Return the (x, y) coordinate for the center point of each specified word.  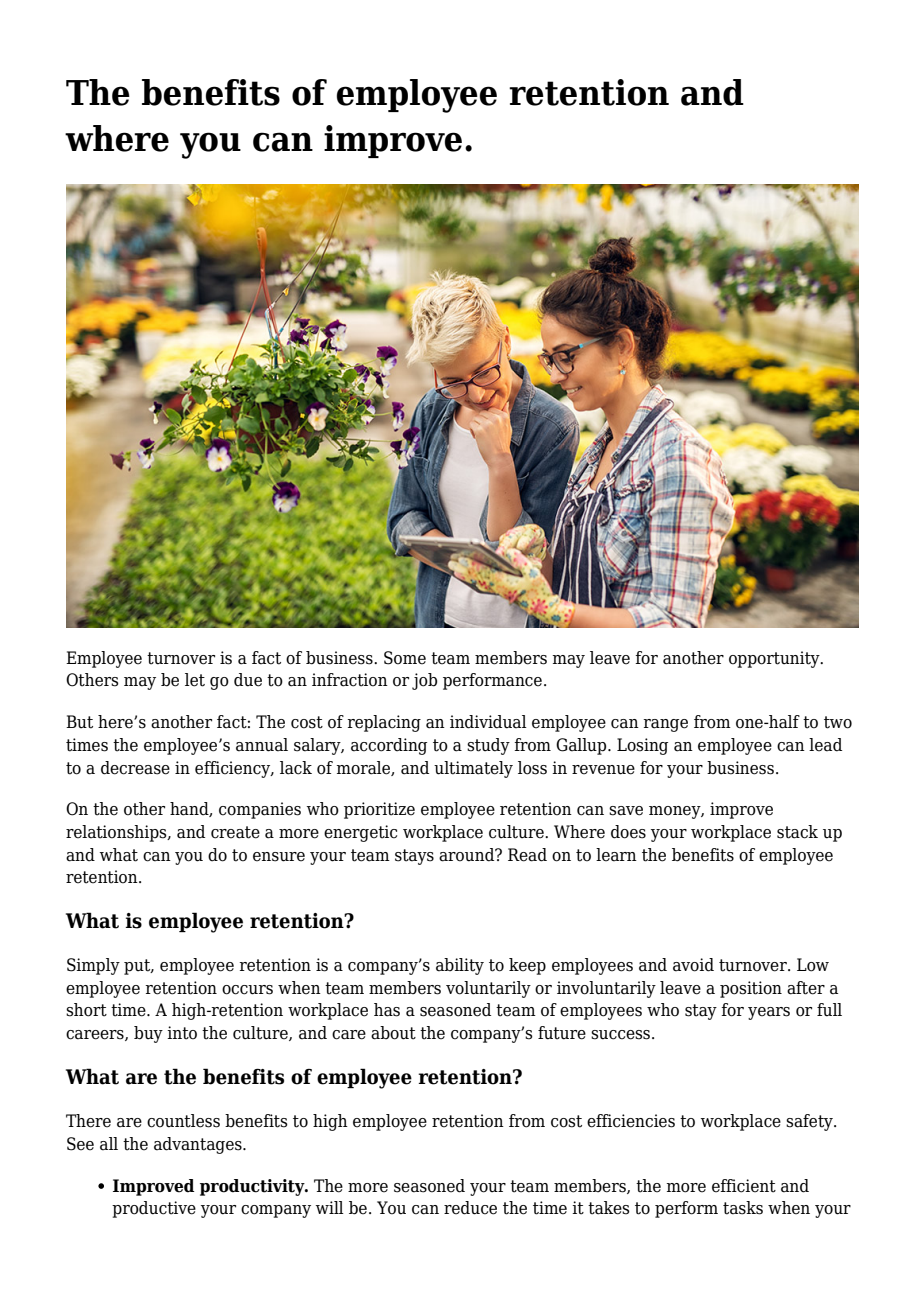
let (195, 680)
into (182, 1033)
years (769, 1013)
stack (797, 832)
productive (154, 1209)
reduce (470, 1208)
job (424, 681)
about (393, 1033)
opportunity (775, 659)
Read (527, 855)
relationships (117, 833)
